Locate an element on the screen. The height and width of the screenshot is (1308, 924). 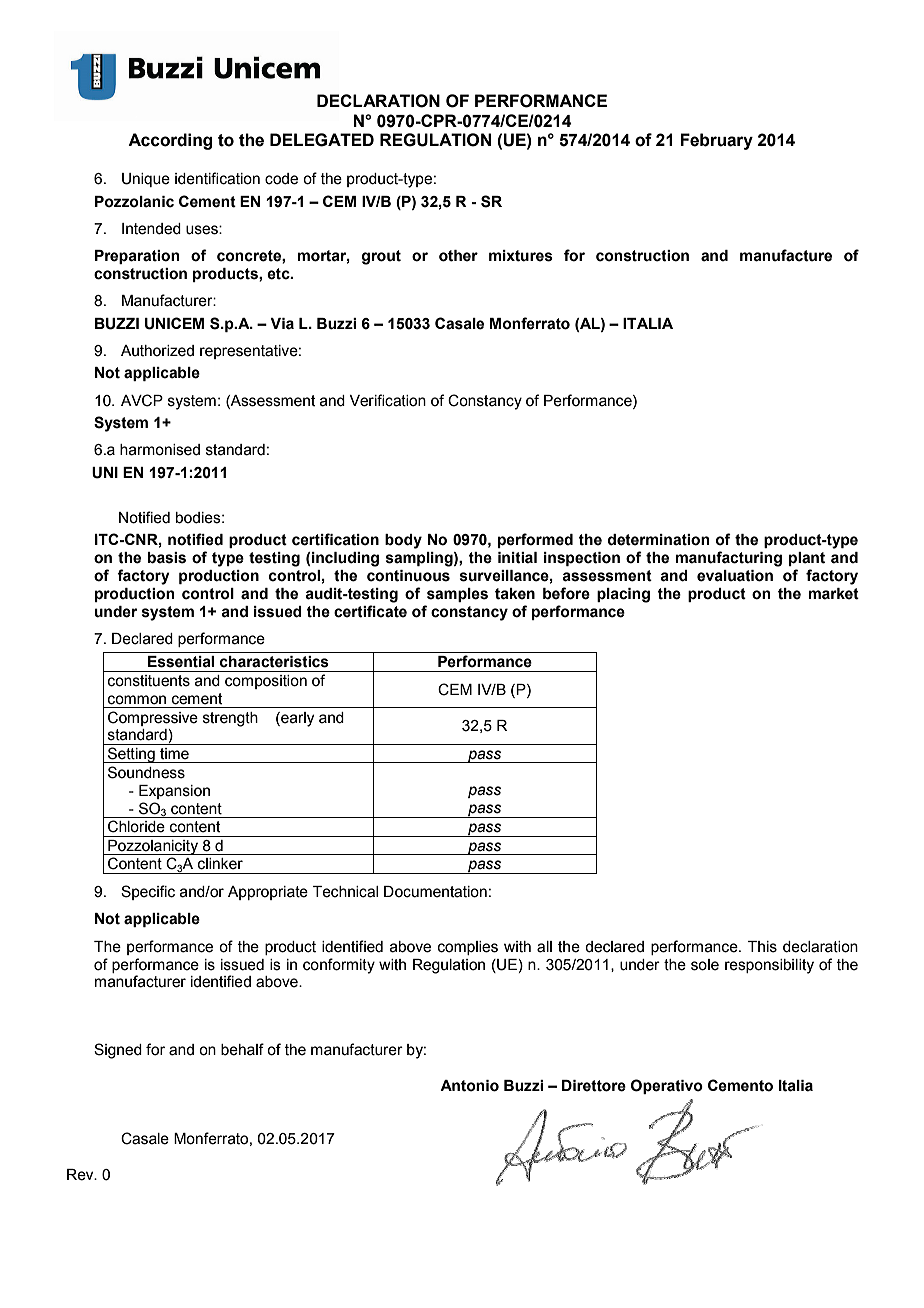
determination is located at coordinates (659, 540).
